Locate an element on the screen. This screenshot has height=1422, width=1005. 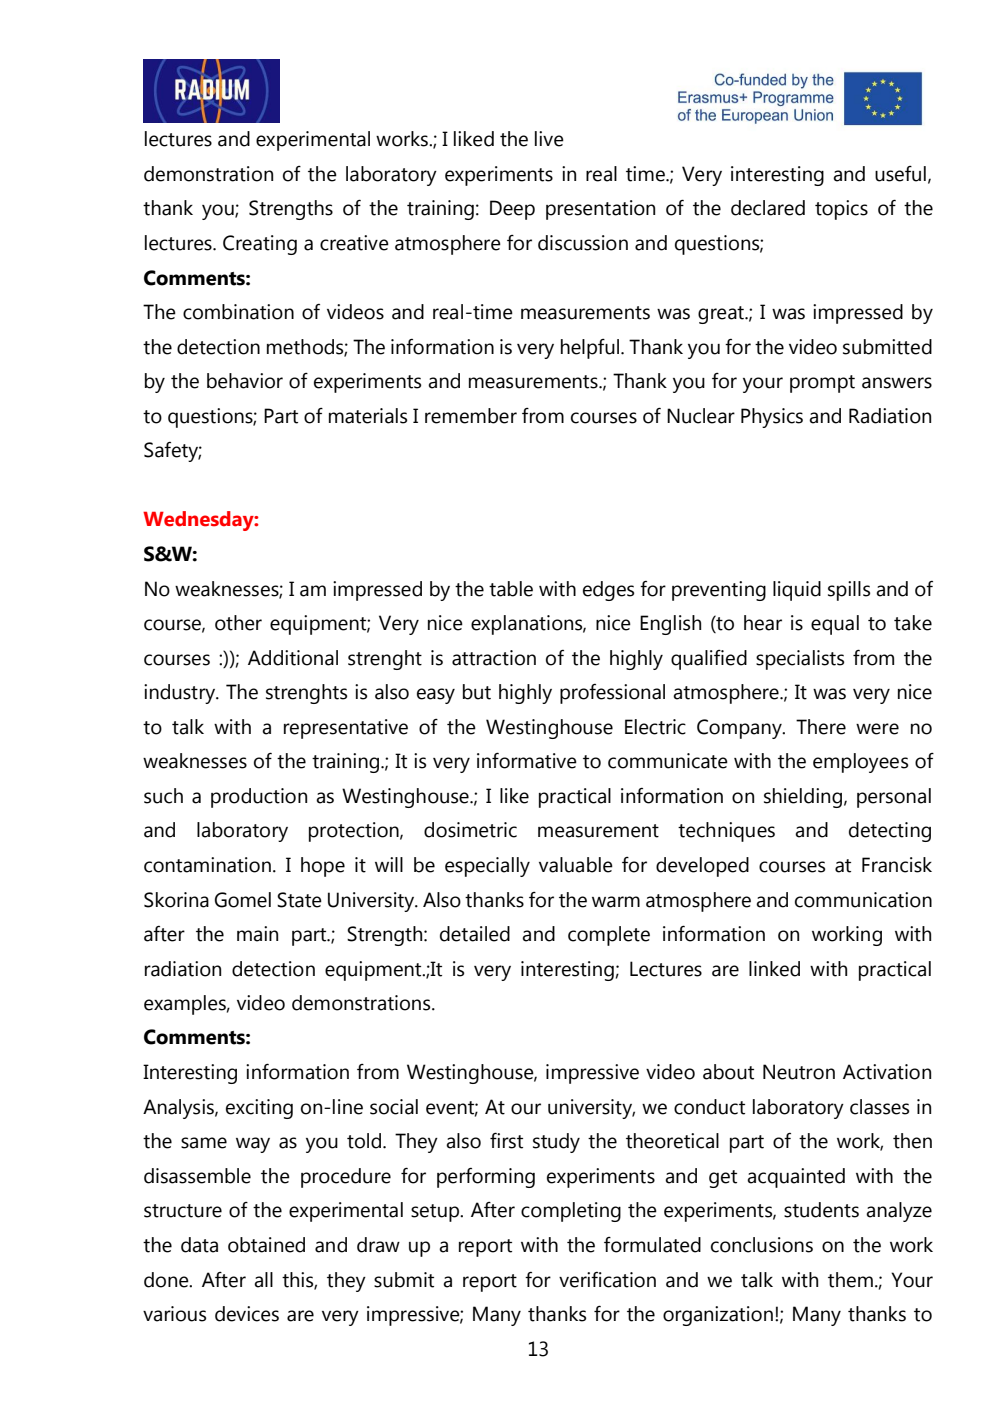
study is located at coordinates (556, 1143).
